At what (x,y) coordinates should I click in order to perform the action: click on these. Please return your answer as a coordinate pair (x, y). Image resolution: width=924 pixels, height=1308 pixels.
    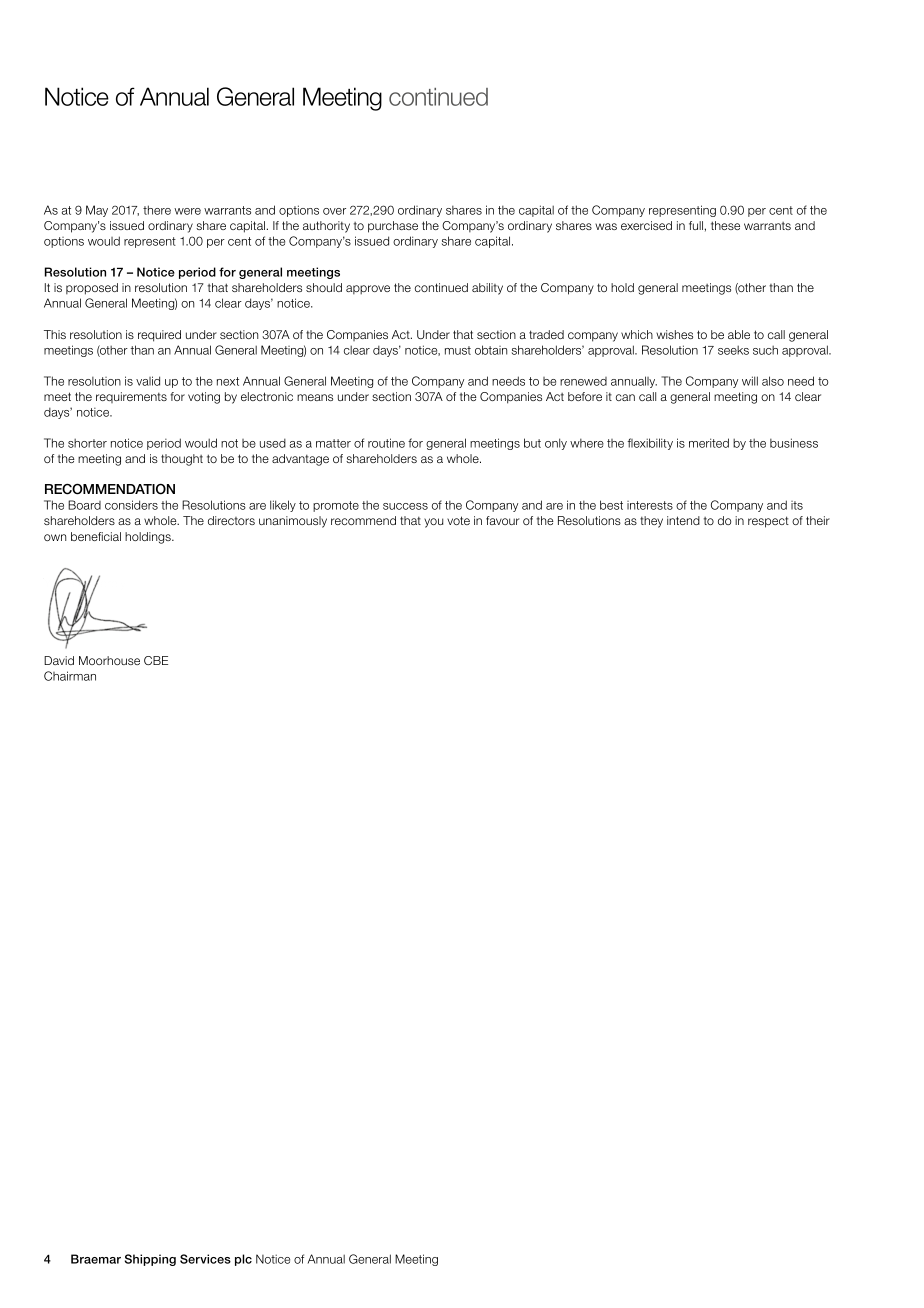
    Looking at the image, I should click on (725, 225).
